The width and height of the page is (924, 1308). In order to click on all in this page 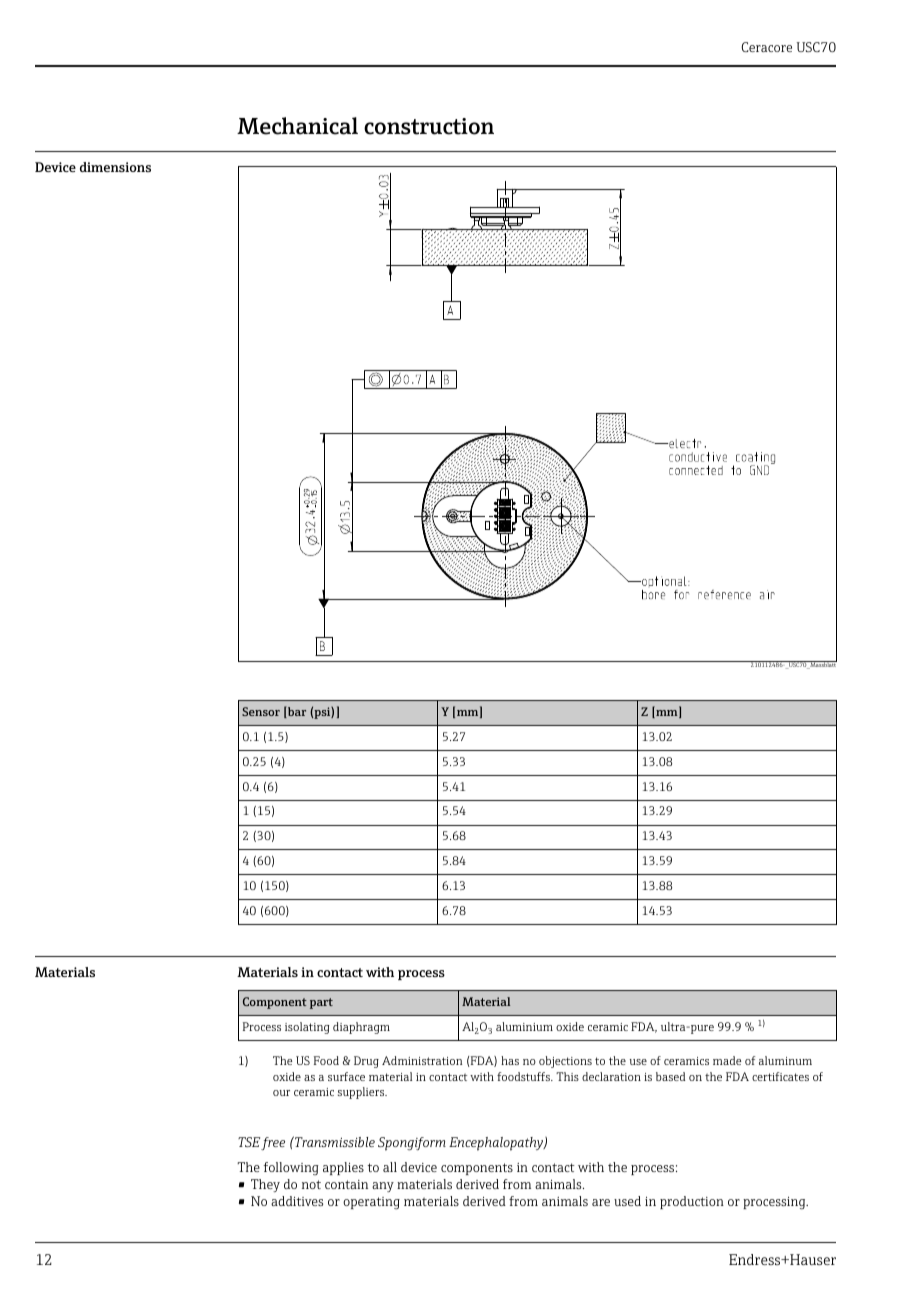, I will do `click(390, 1167)`.
